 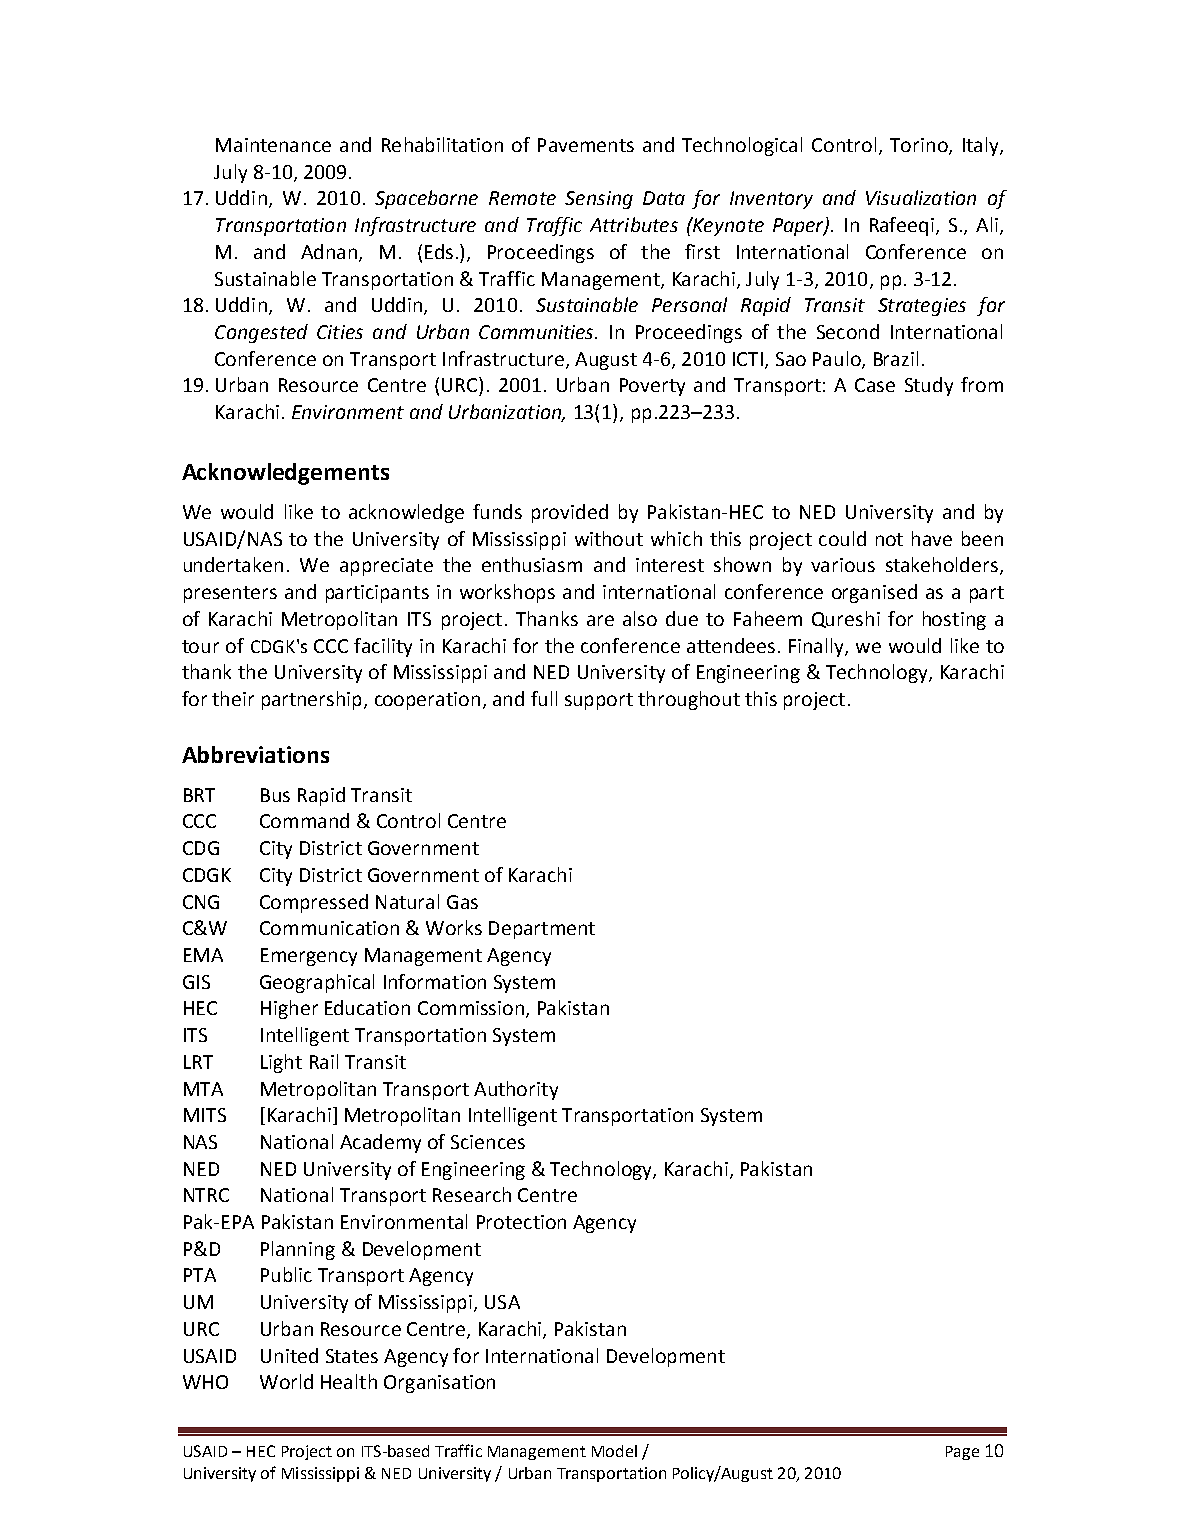 I want to click on Maintenance, so click(x=273, y=145).
